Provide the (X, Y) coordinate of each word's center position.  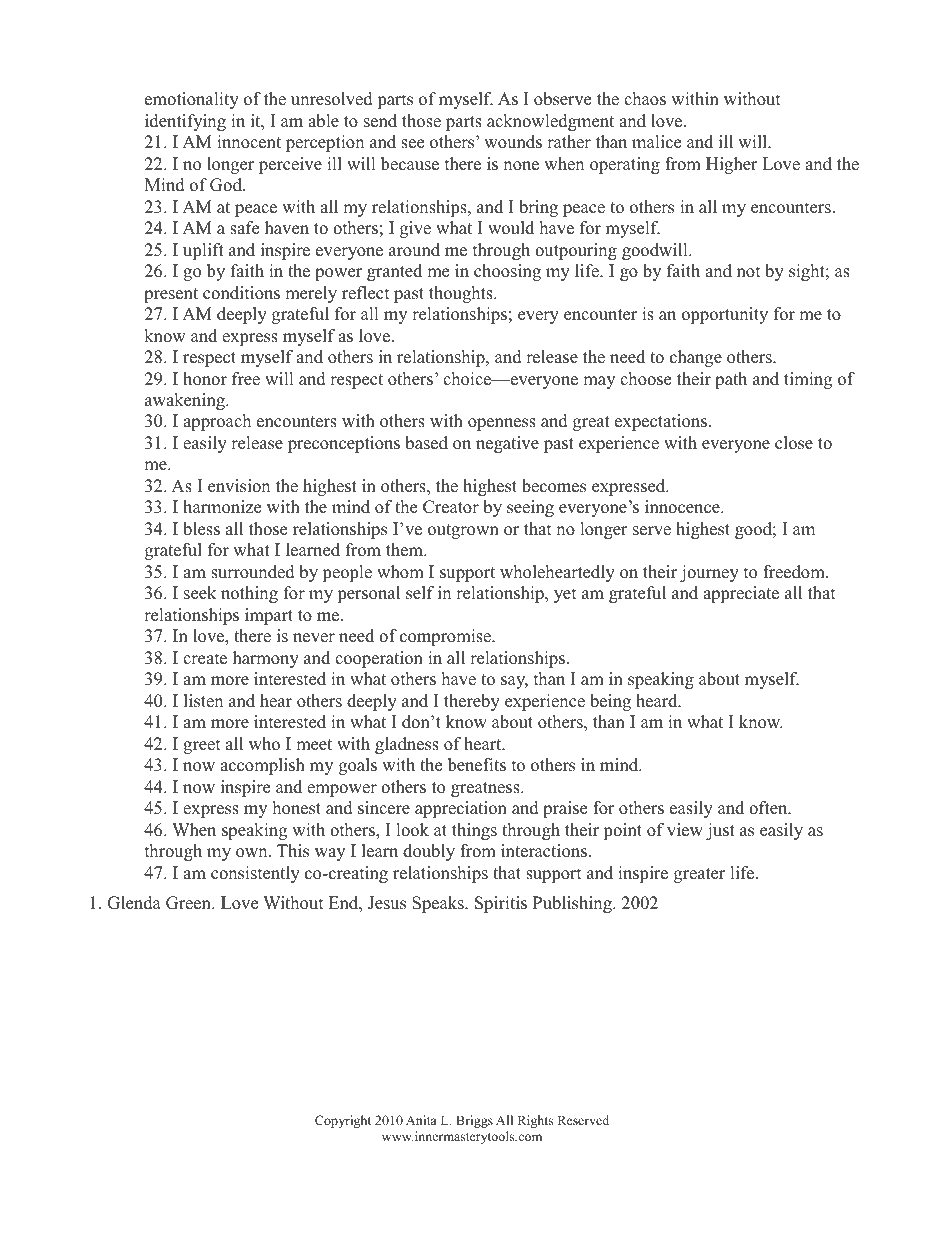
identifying (185, 122)
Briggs (474, 1121)
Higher (732, 165)
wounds (513, 142)
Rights (535, 1121)
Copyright (343, 1121)
